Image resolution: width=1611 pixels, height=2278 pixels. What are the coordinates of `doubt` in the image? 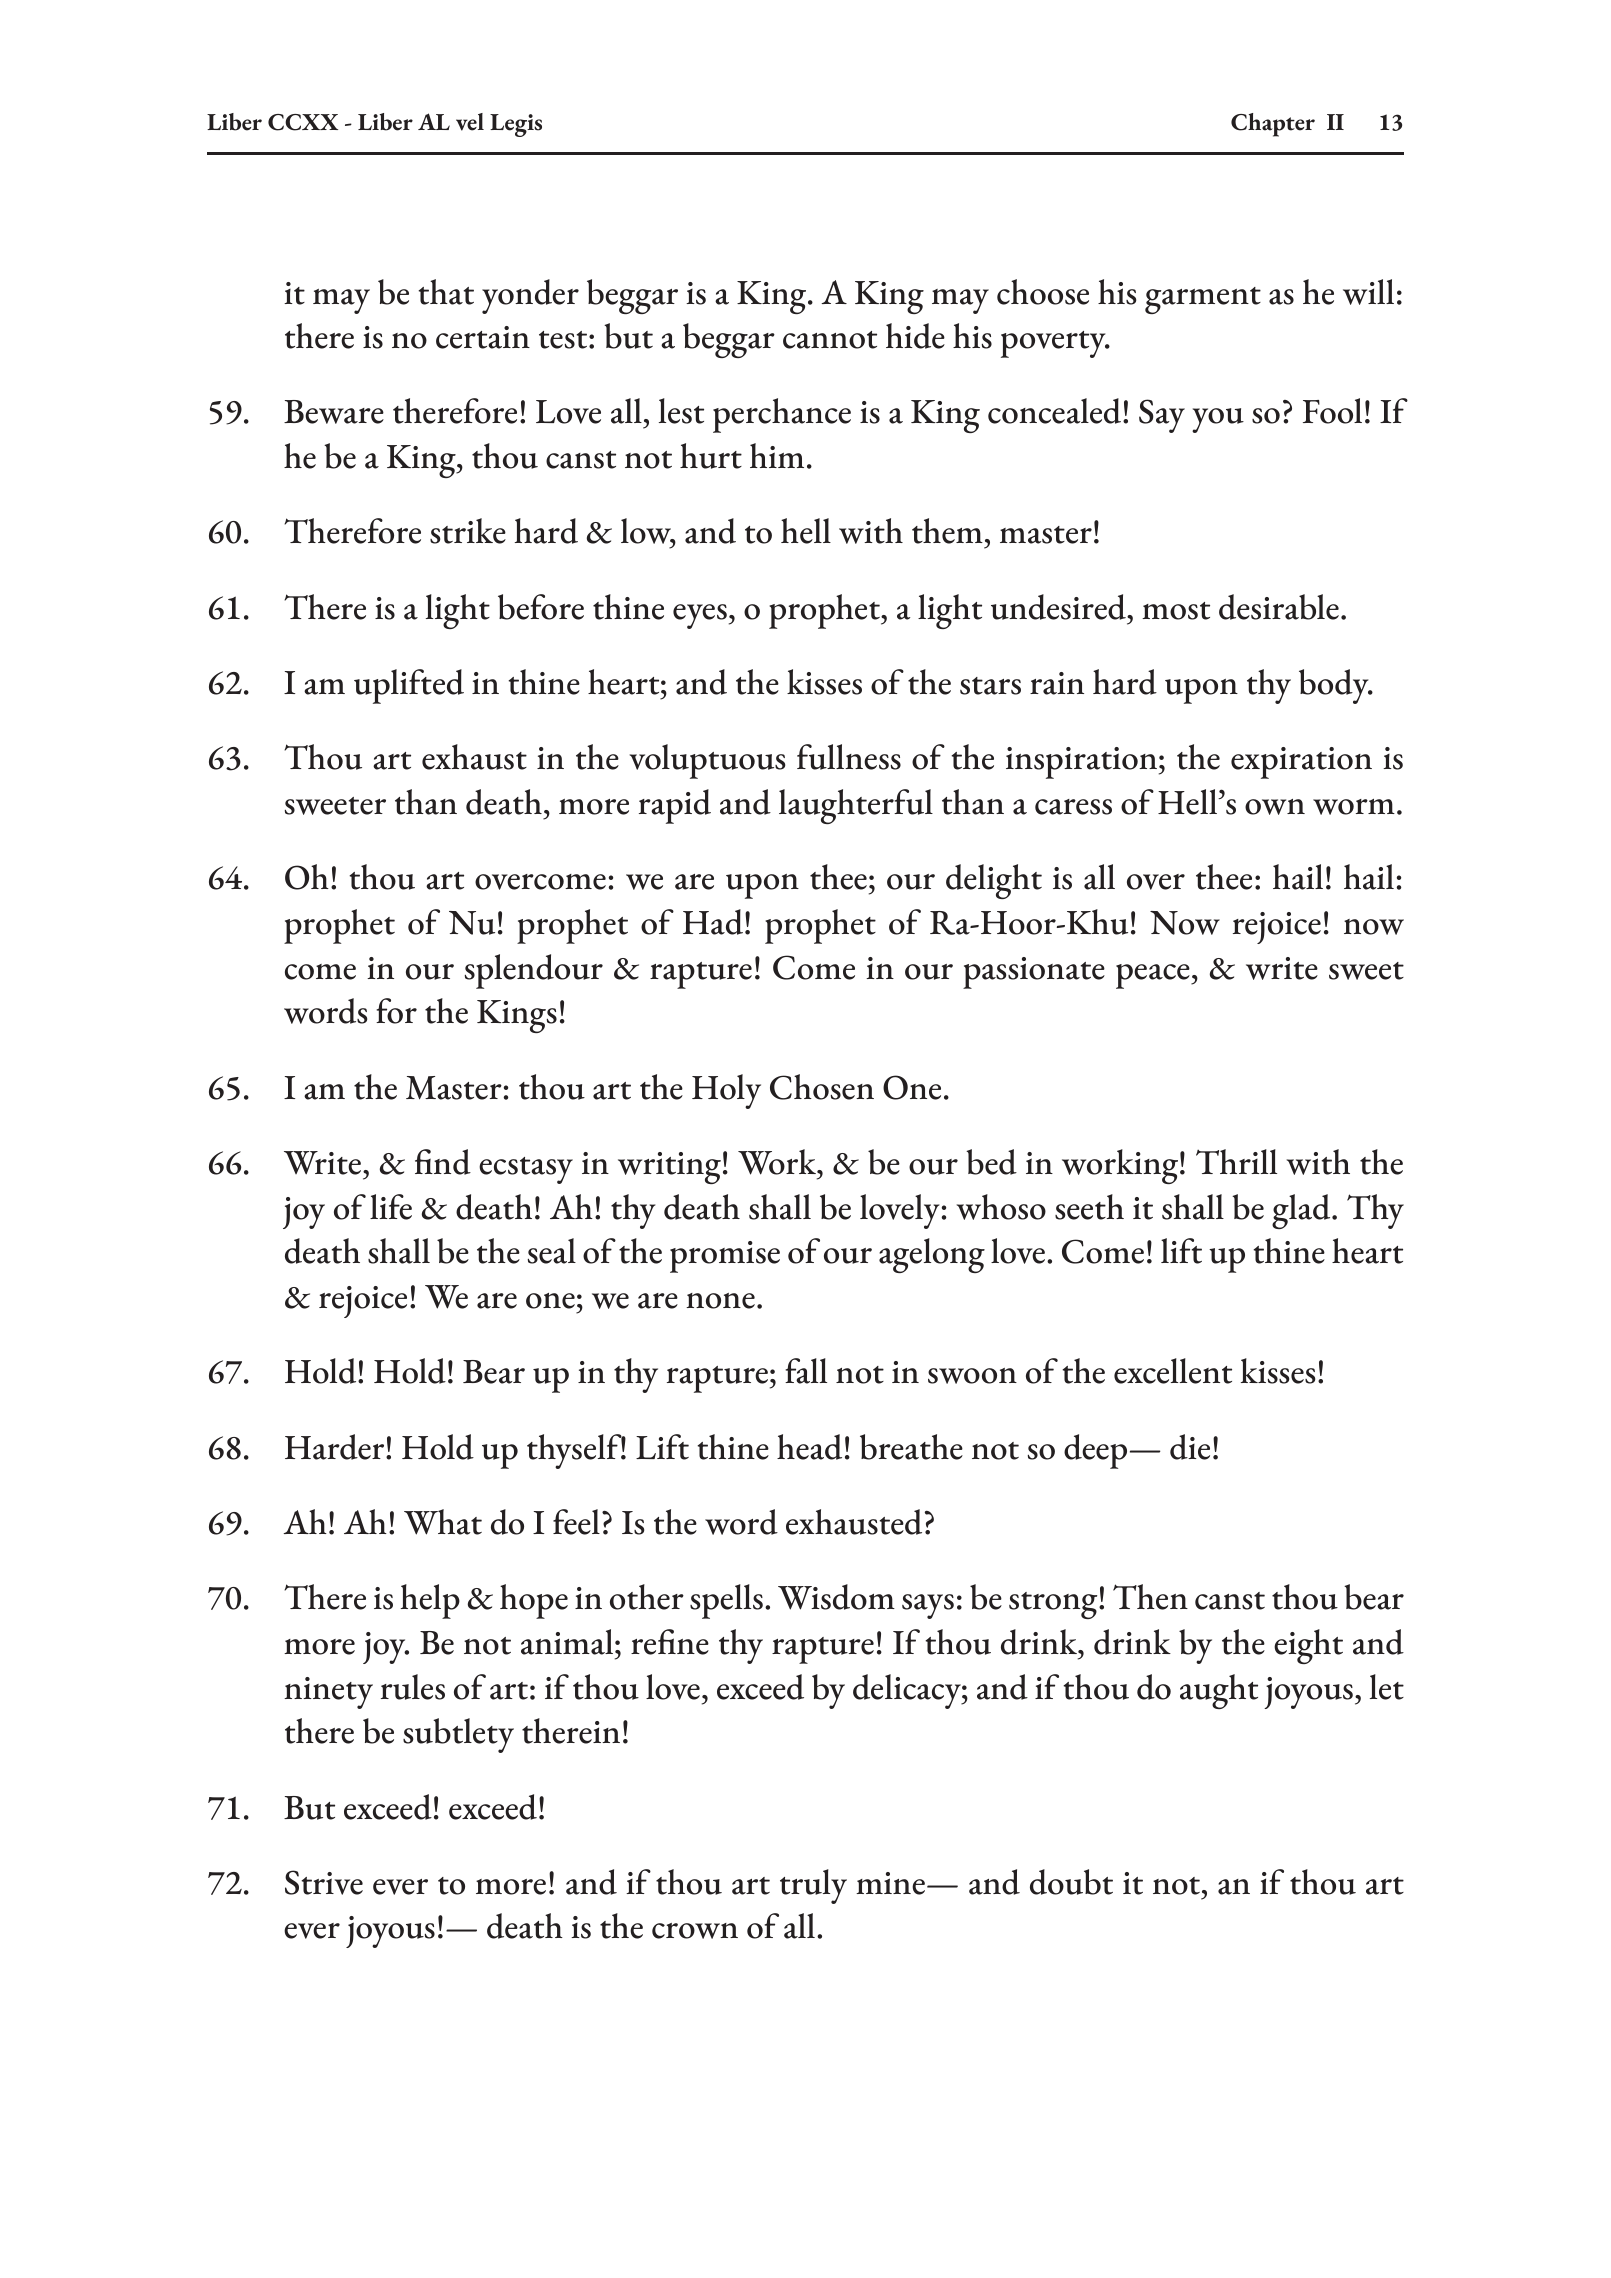 It's located at (1071, 1882).
